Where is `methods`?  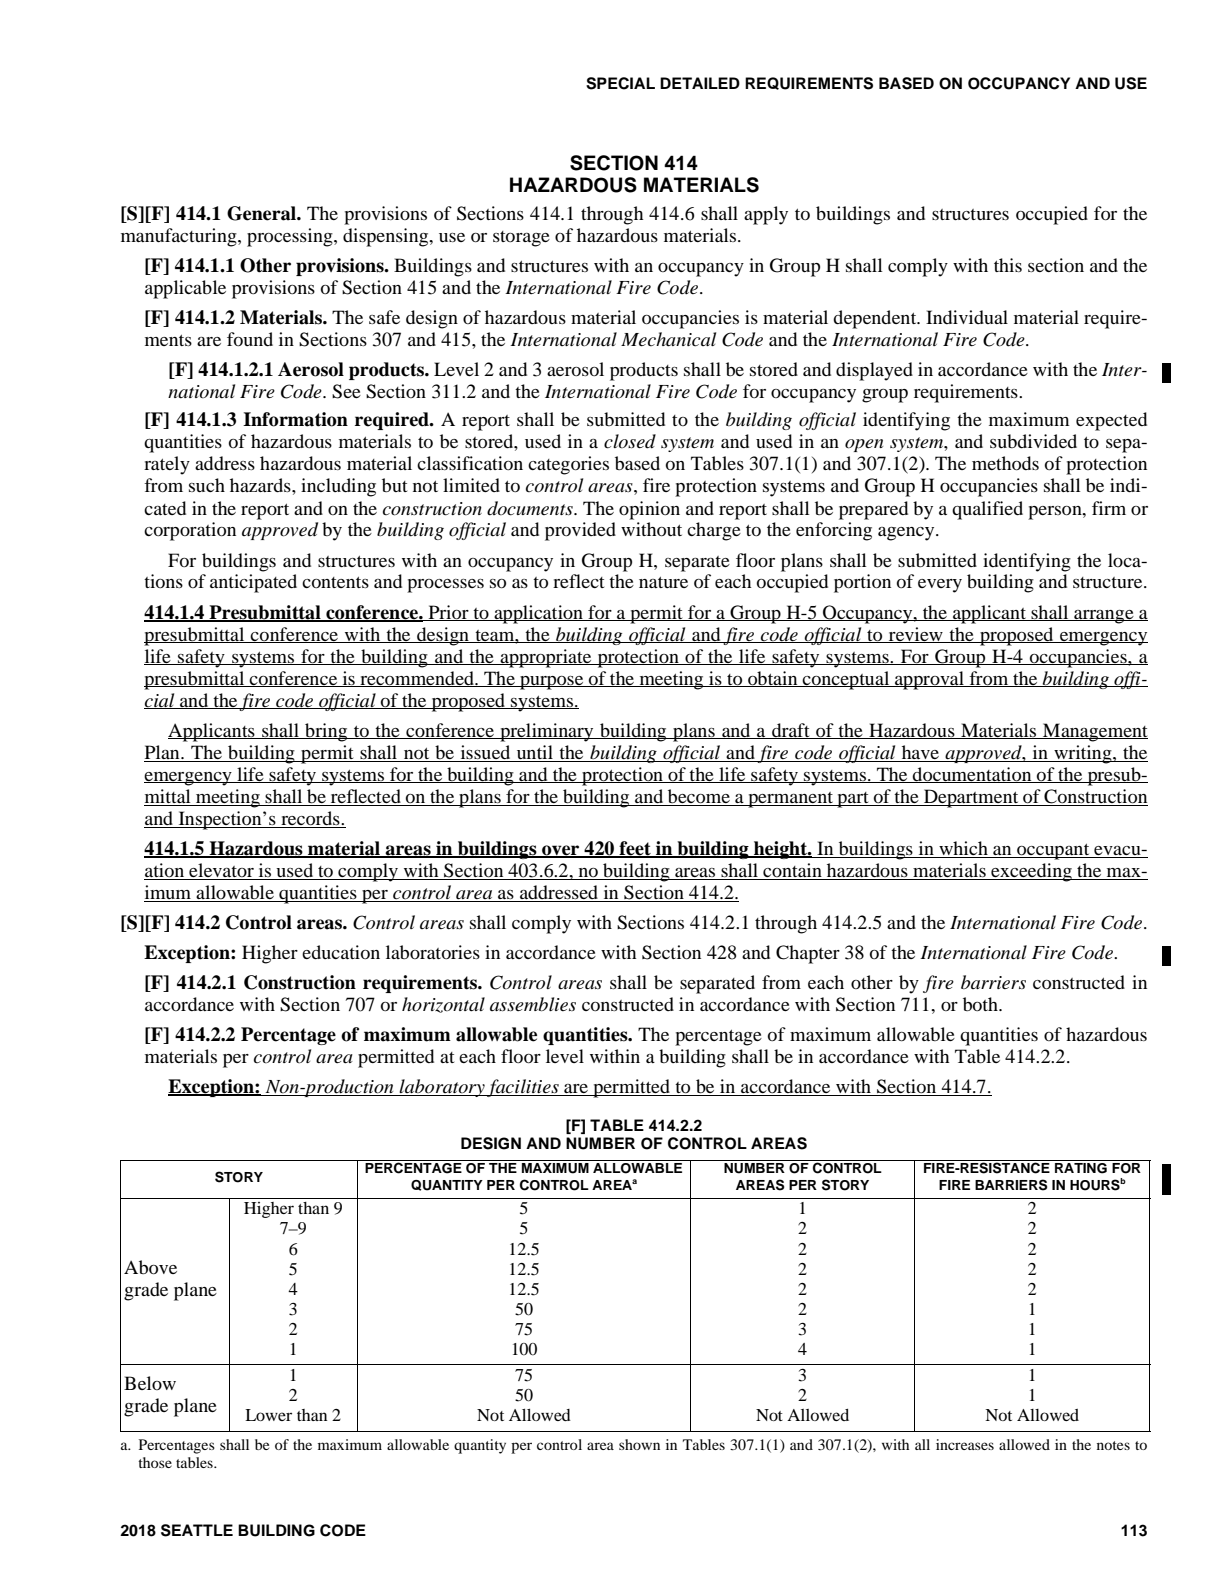
methods is located at coordinates (1005, 463).
